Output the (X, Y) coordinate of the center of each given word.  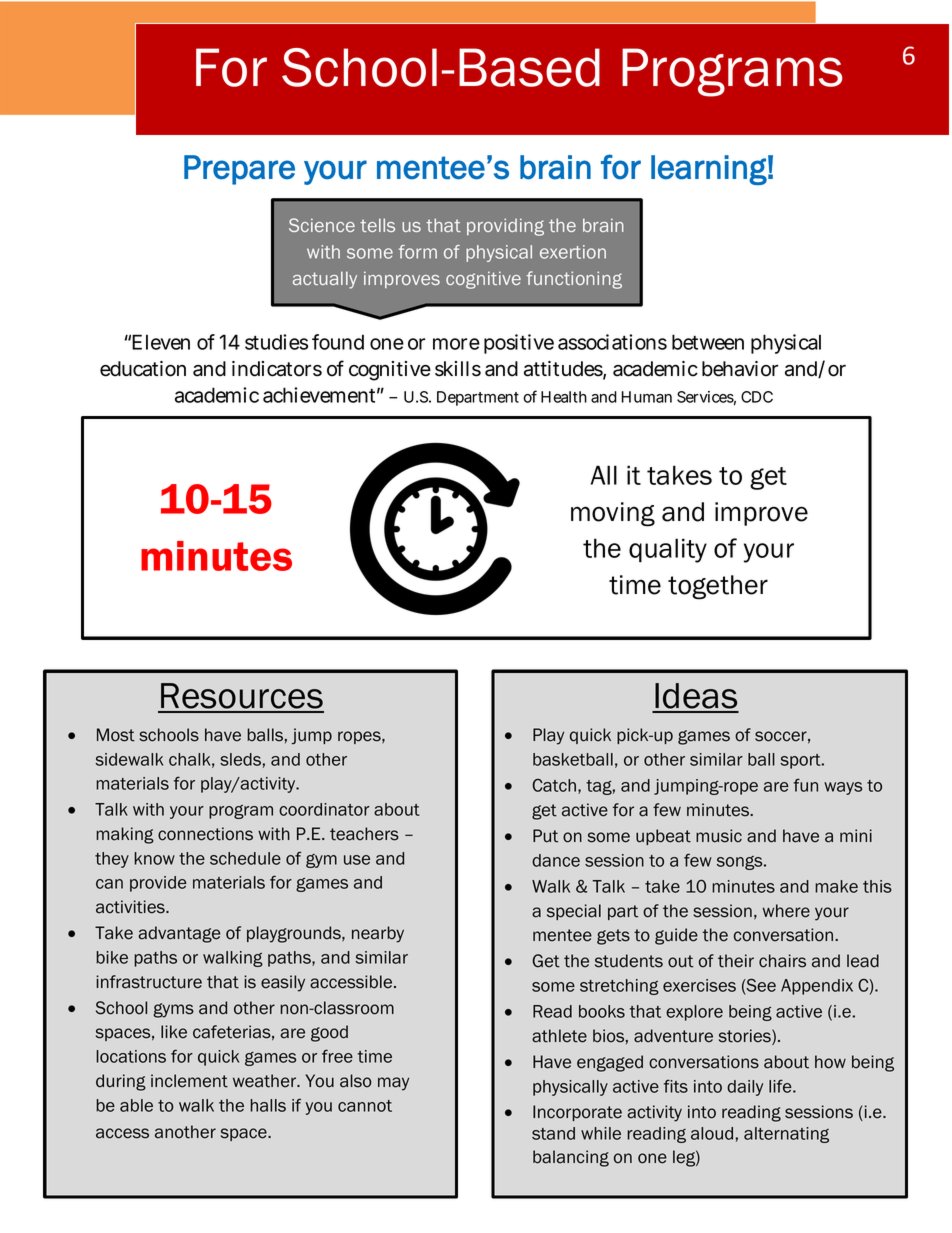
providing (505, 227)
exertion (573, 252)
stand (553, 1133)
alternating (786, 1135)
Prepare (239, 170)
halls (268, 1105)
